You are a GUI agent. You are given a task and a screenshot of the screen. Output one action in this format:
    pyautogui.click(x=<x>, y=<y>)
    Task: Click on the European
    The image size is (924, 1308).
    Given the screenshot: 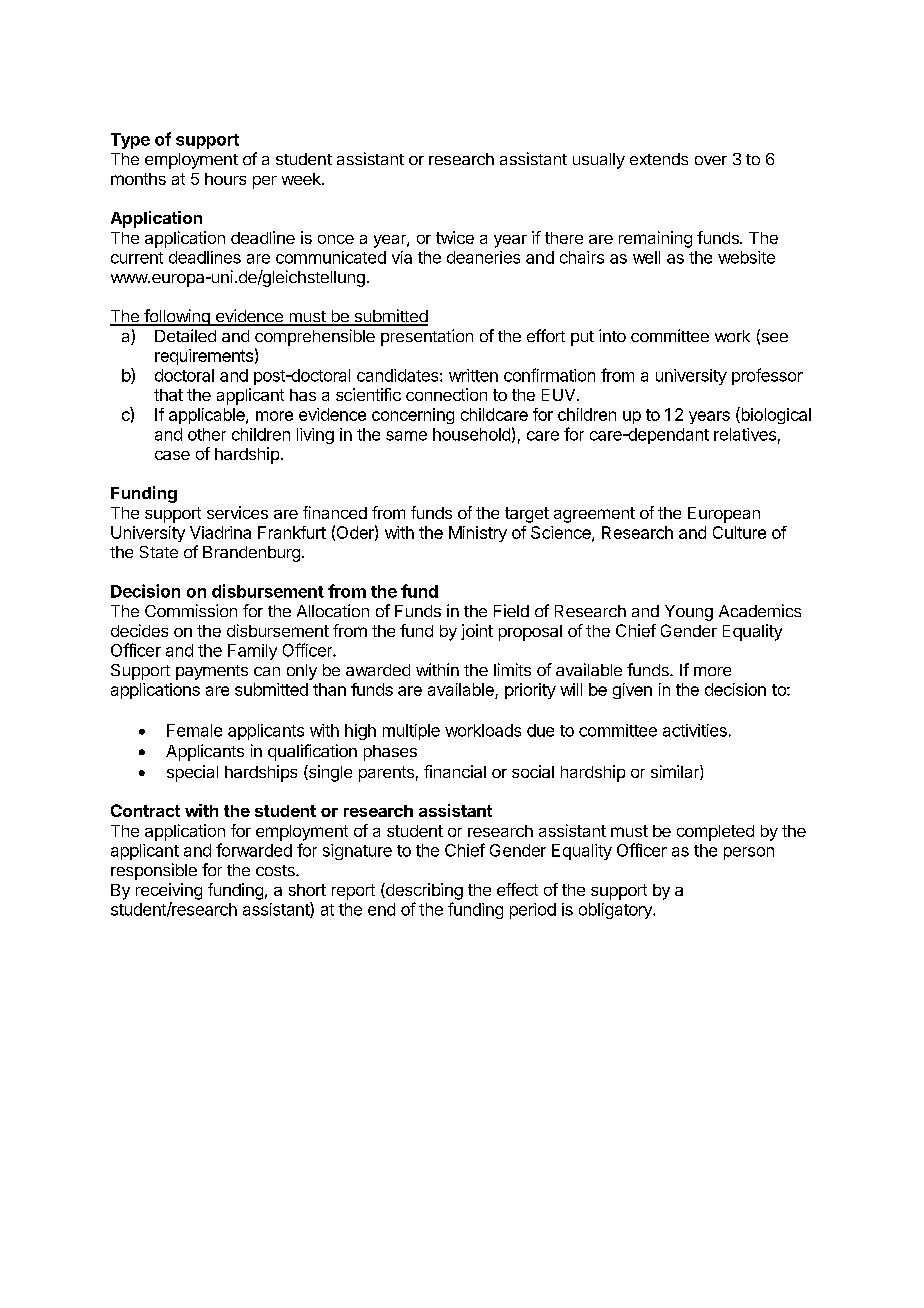 What is the action you would take?
    pyautogui.click(x=724, y=515)
